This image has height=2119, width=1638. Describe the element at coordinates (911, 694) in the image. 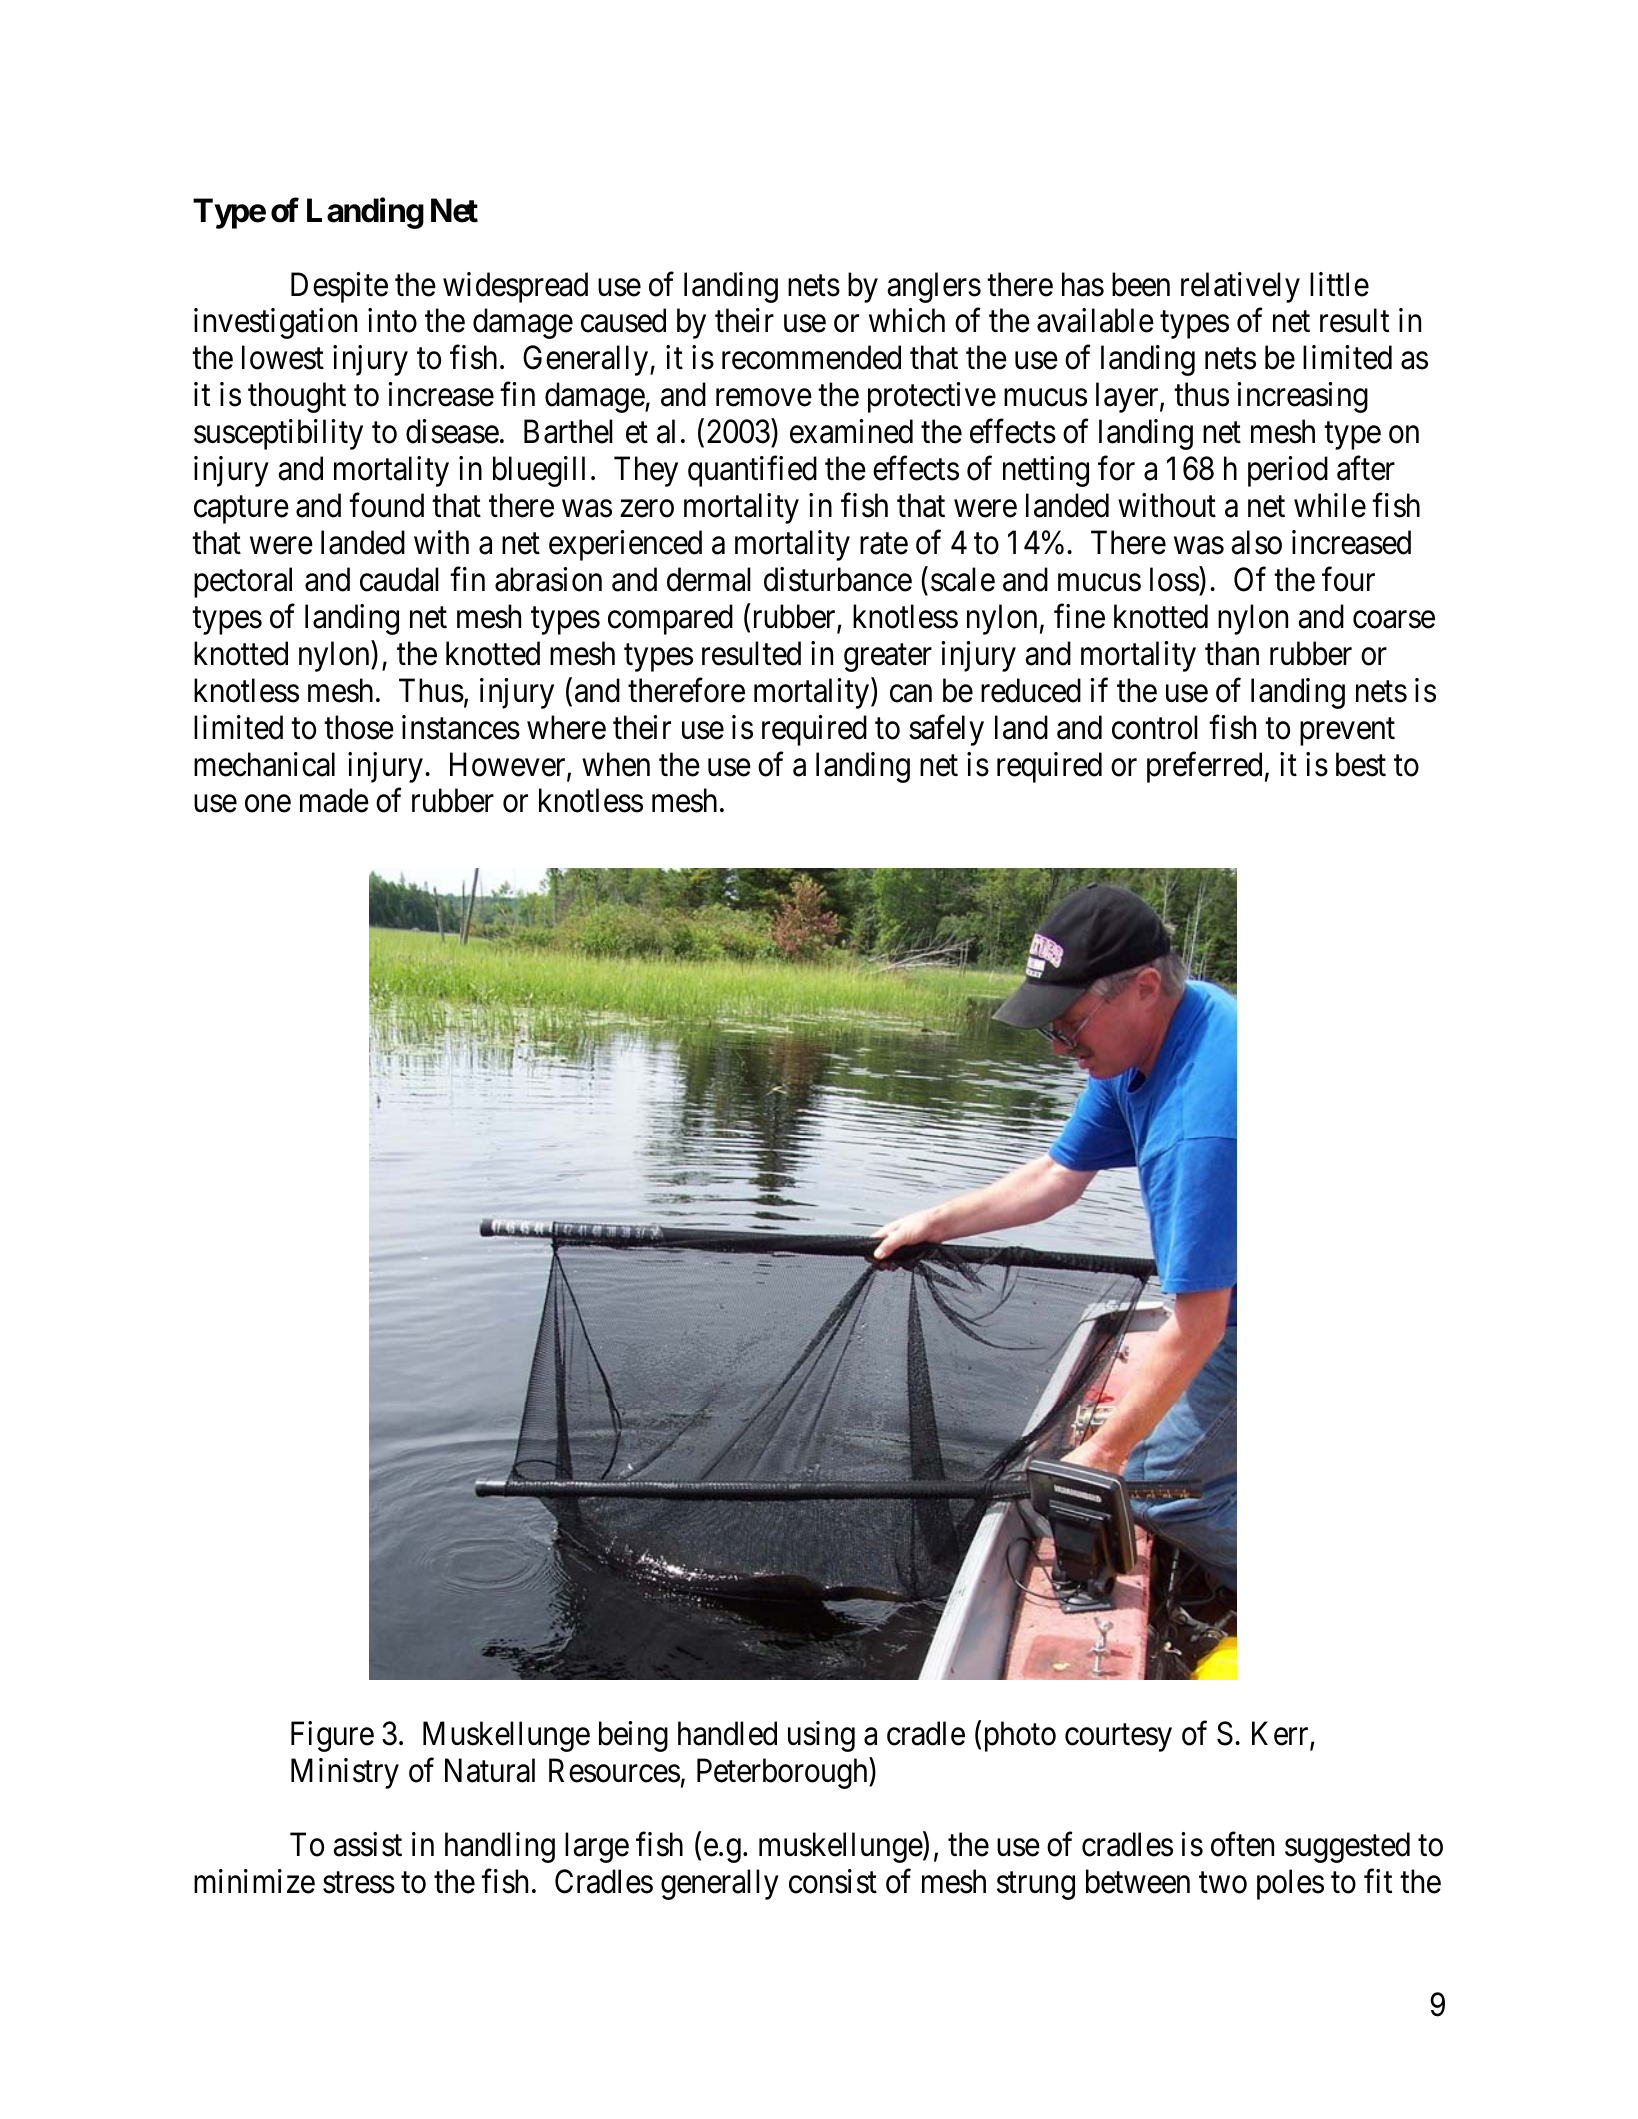

I see `can` at that location.
